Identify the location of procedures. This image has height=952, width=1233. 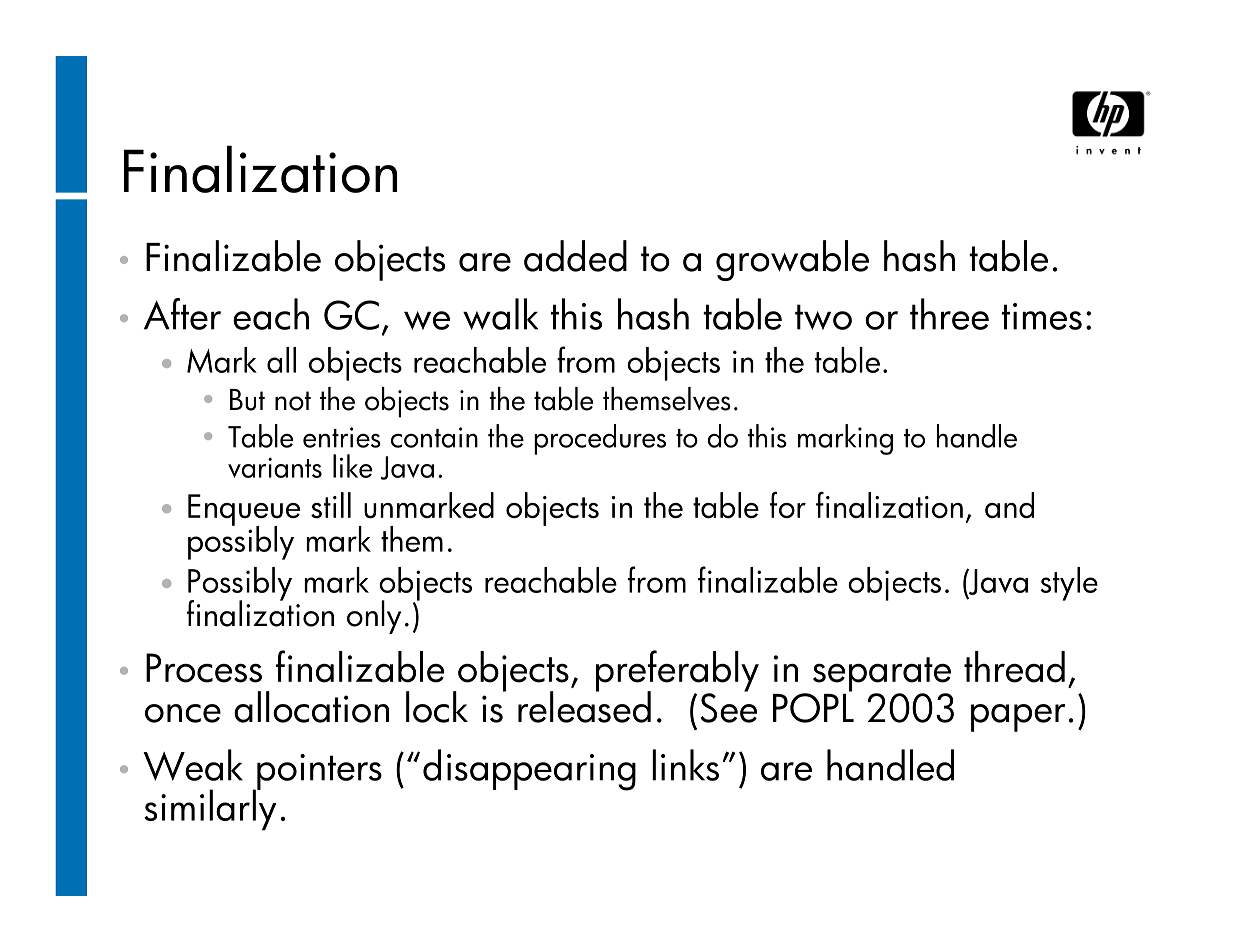
(600, 439).
